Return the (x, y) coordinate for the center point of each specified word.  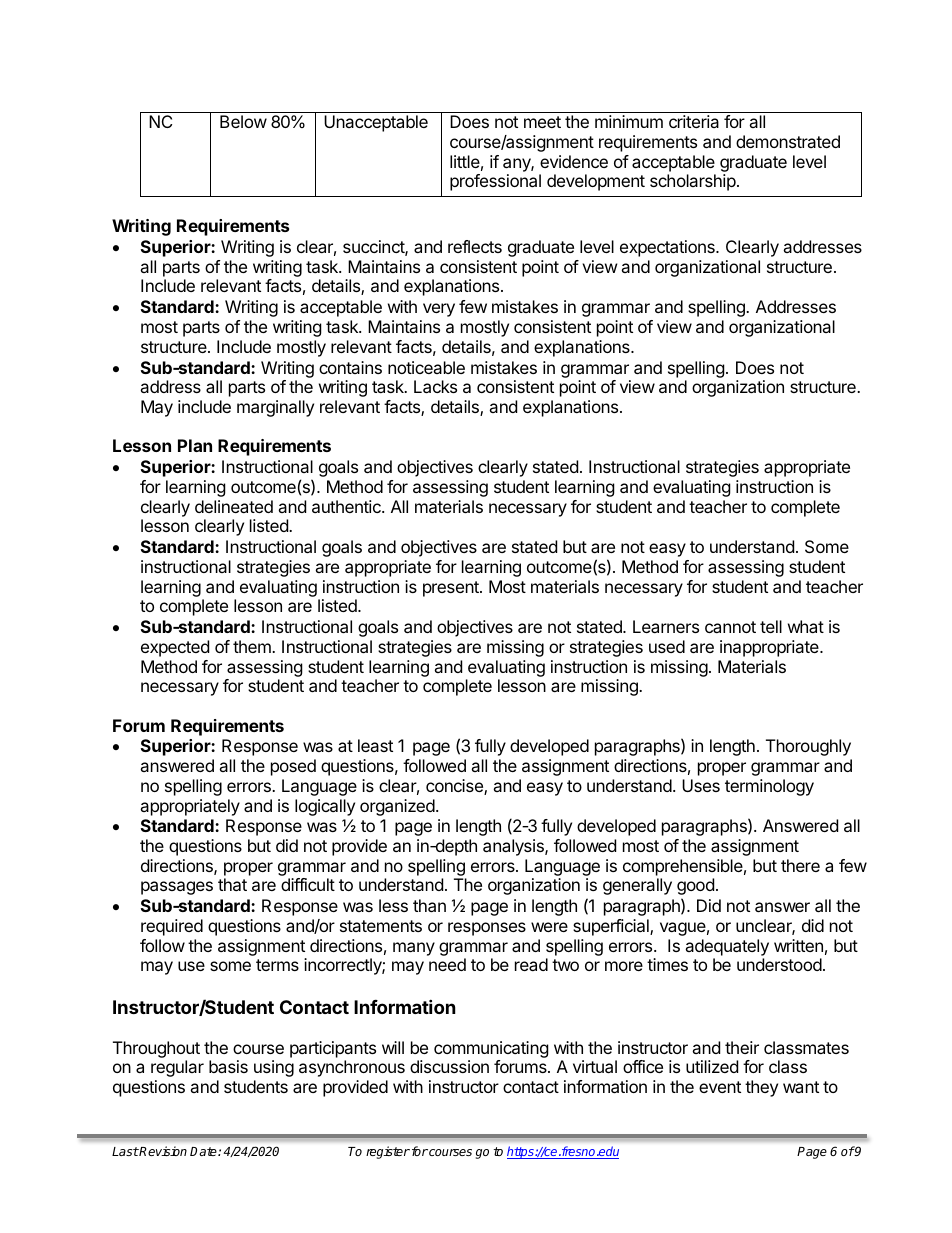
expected (175, 648)
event (720, 1087)
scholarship (694, 182)
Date (204, 1151)
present (452, 589)
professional (495, 182)
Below (243, 121)
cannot (730, 627)
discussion (449, 1066)
